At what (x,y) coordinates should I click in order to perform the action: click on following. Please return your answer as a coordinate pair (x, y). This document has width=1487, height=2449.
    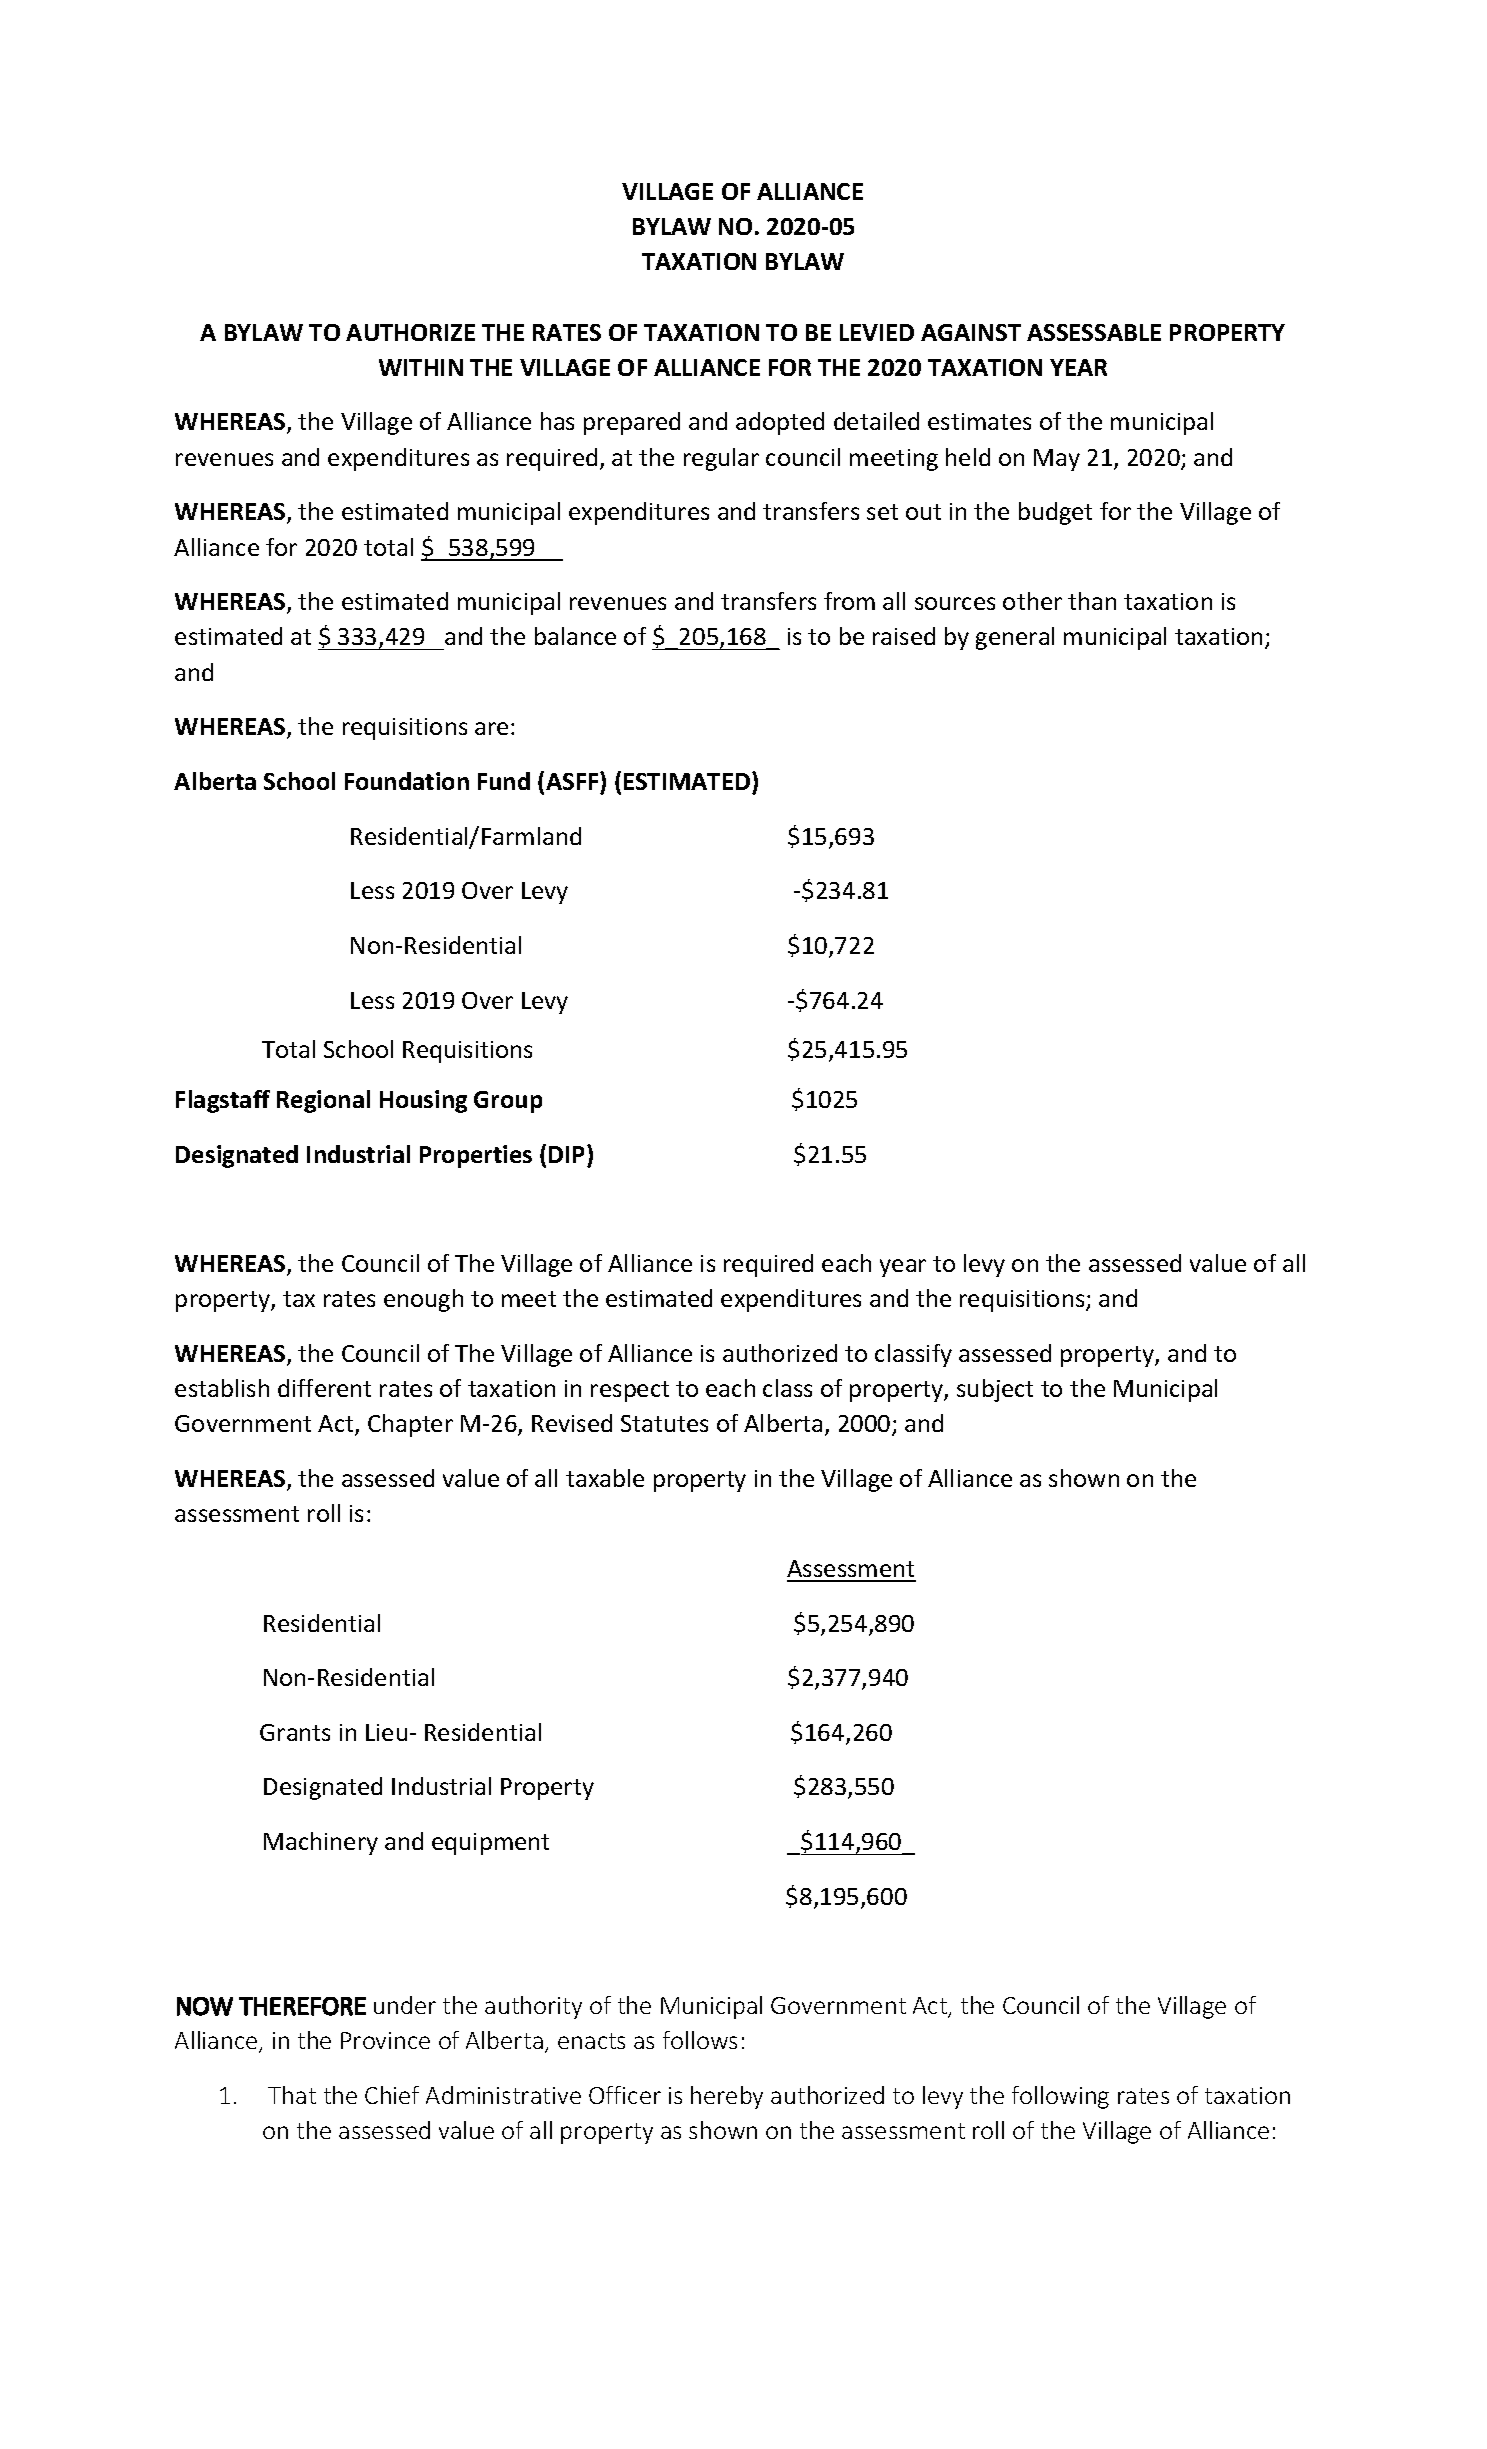
    Looking at the image, I should click on (1060, 2097).
